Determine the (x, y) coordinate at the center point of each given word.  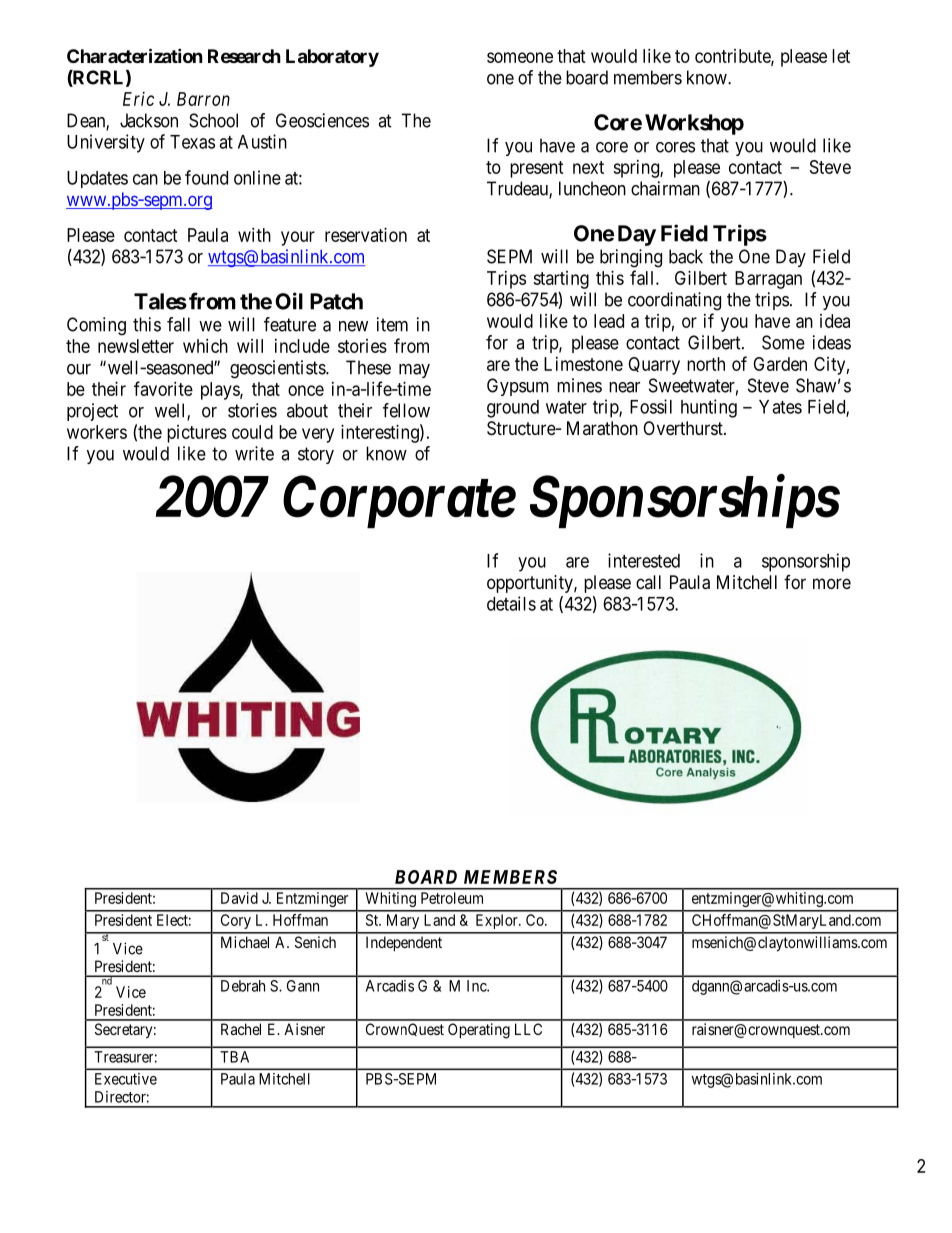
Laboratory (332, 58)
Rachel (241, 1029)
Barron (203, 99)
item (392, 324)
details (511, 603)
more (832, 583)
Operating (479, 1031)
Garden (780, 364)
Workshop (694, 124)
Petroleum (452, 898)
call (648, 582)
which (205, 346)
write (254, 453)
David (239, 898)
